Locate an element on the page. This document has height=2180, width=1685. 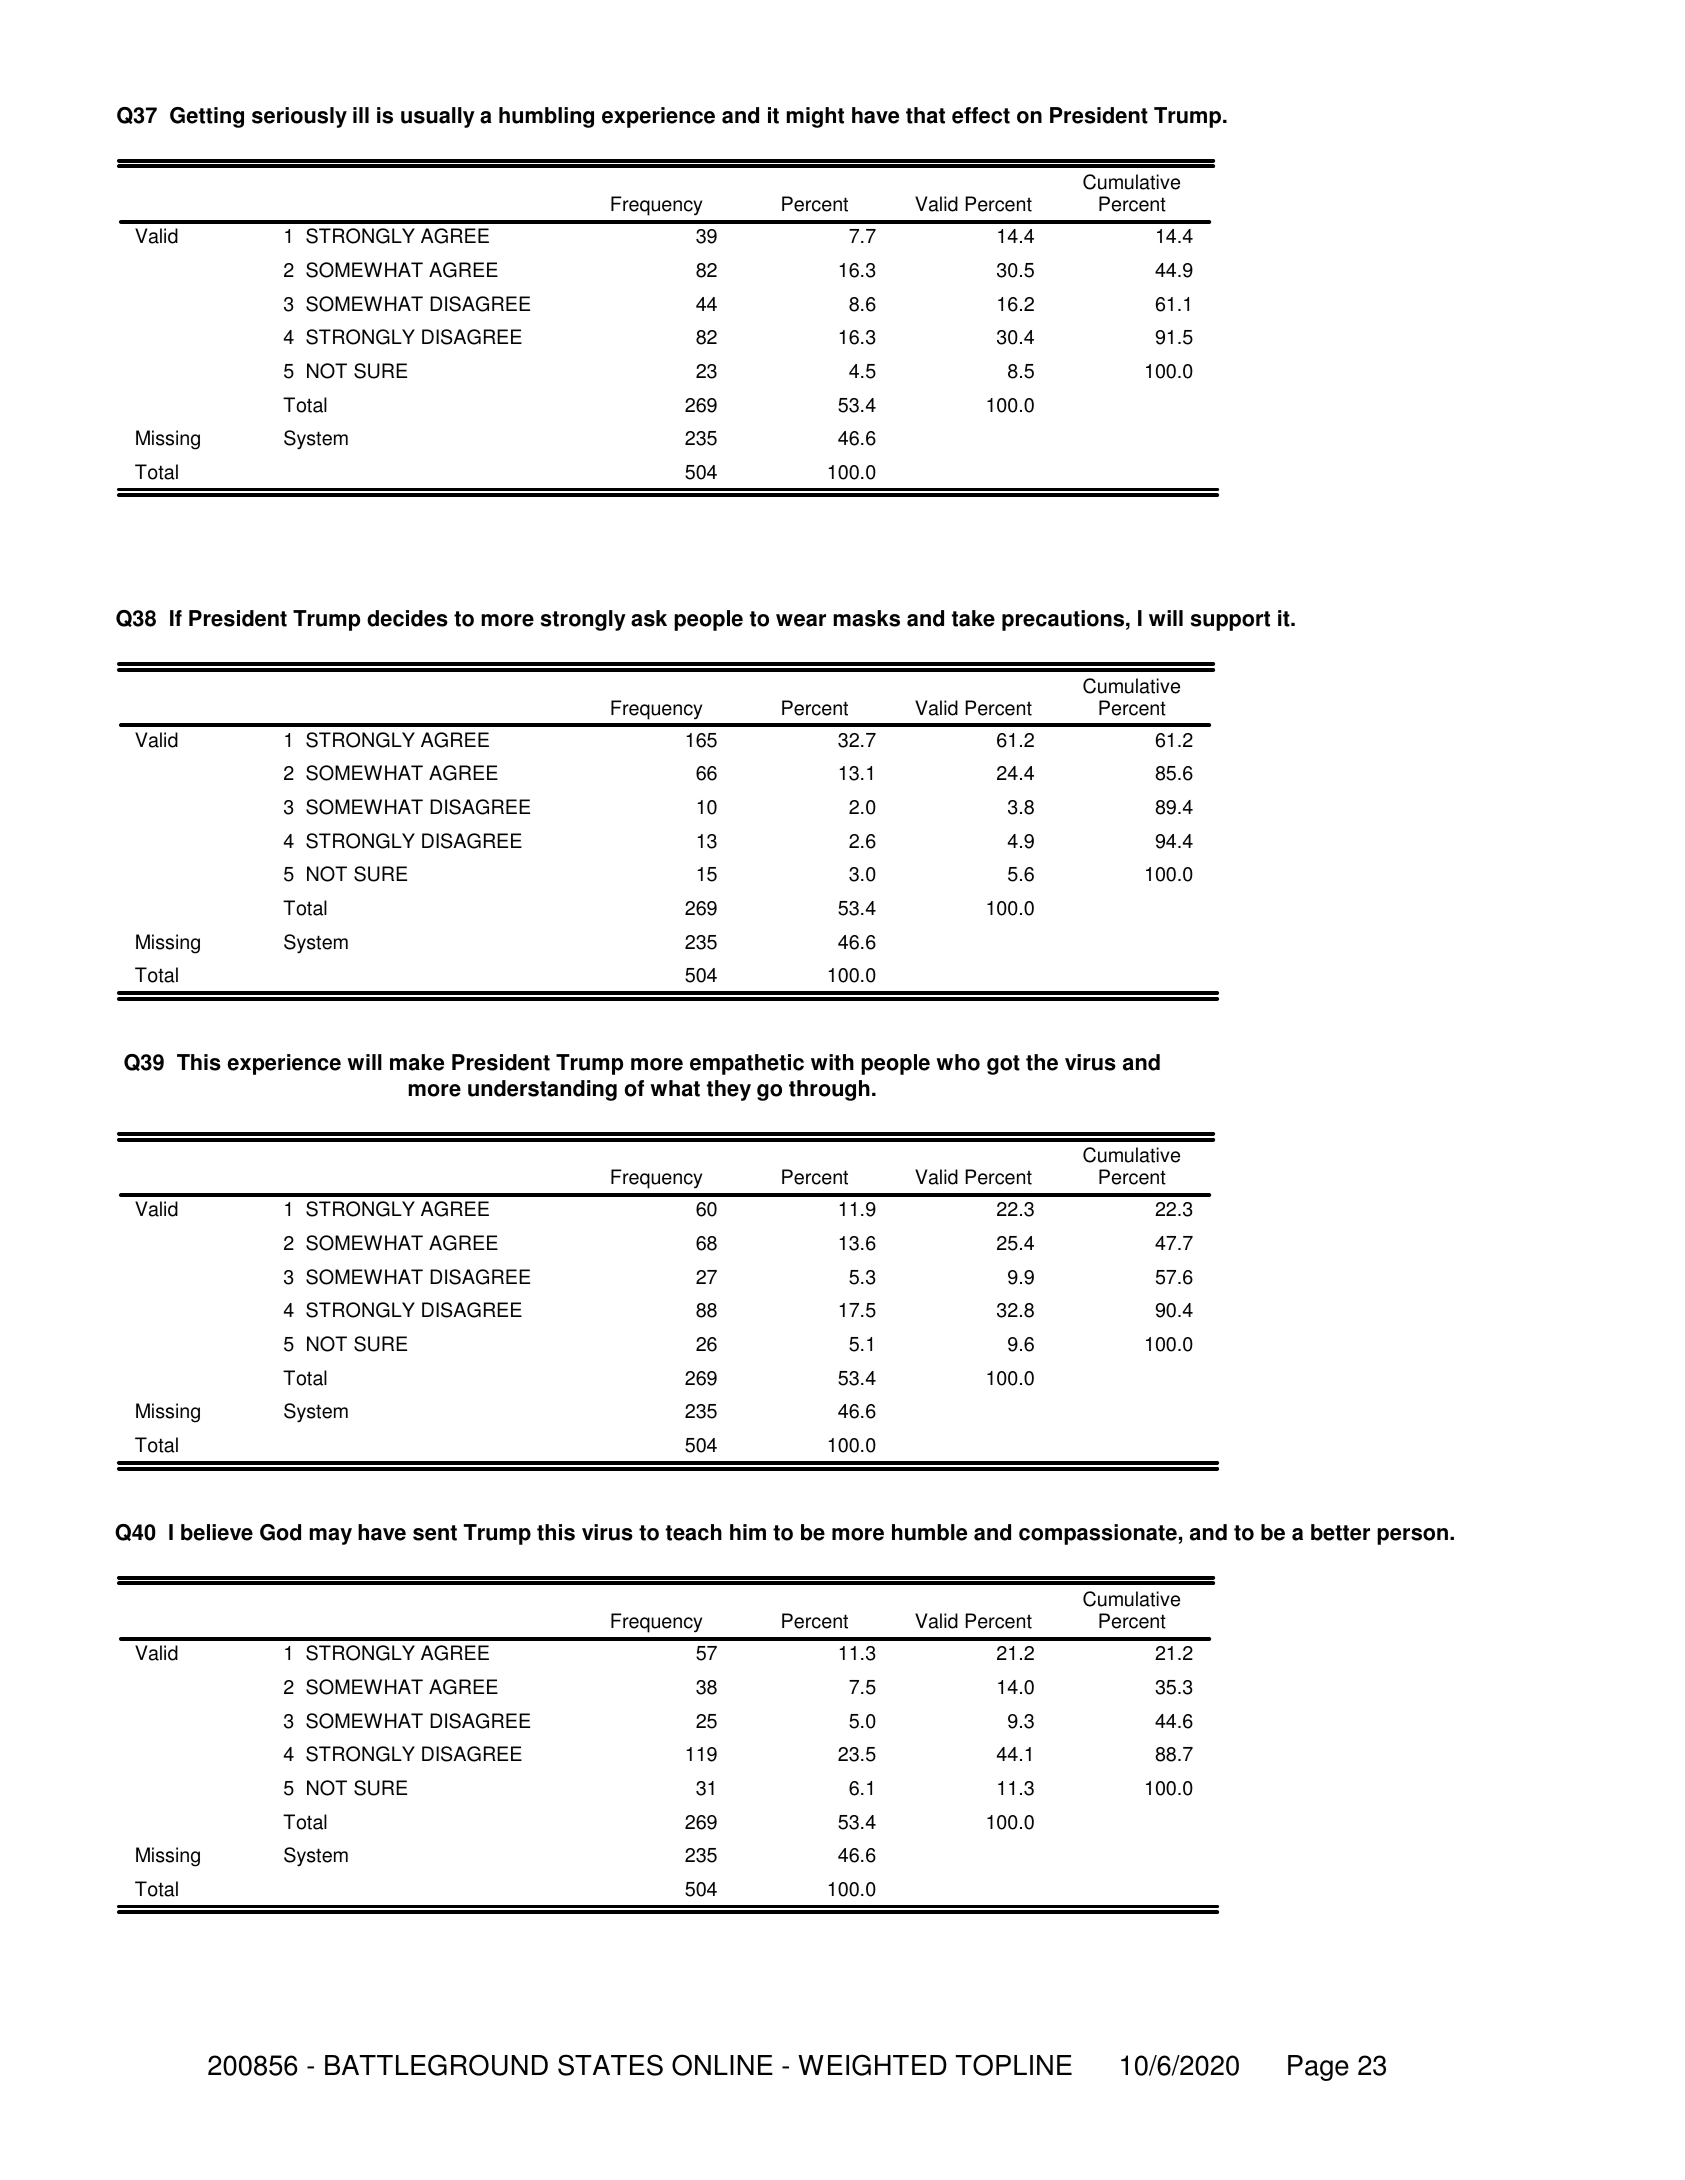
WEIGHTED is located at coordinates (872, 2065).
